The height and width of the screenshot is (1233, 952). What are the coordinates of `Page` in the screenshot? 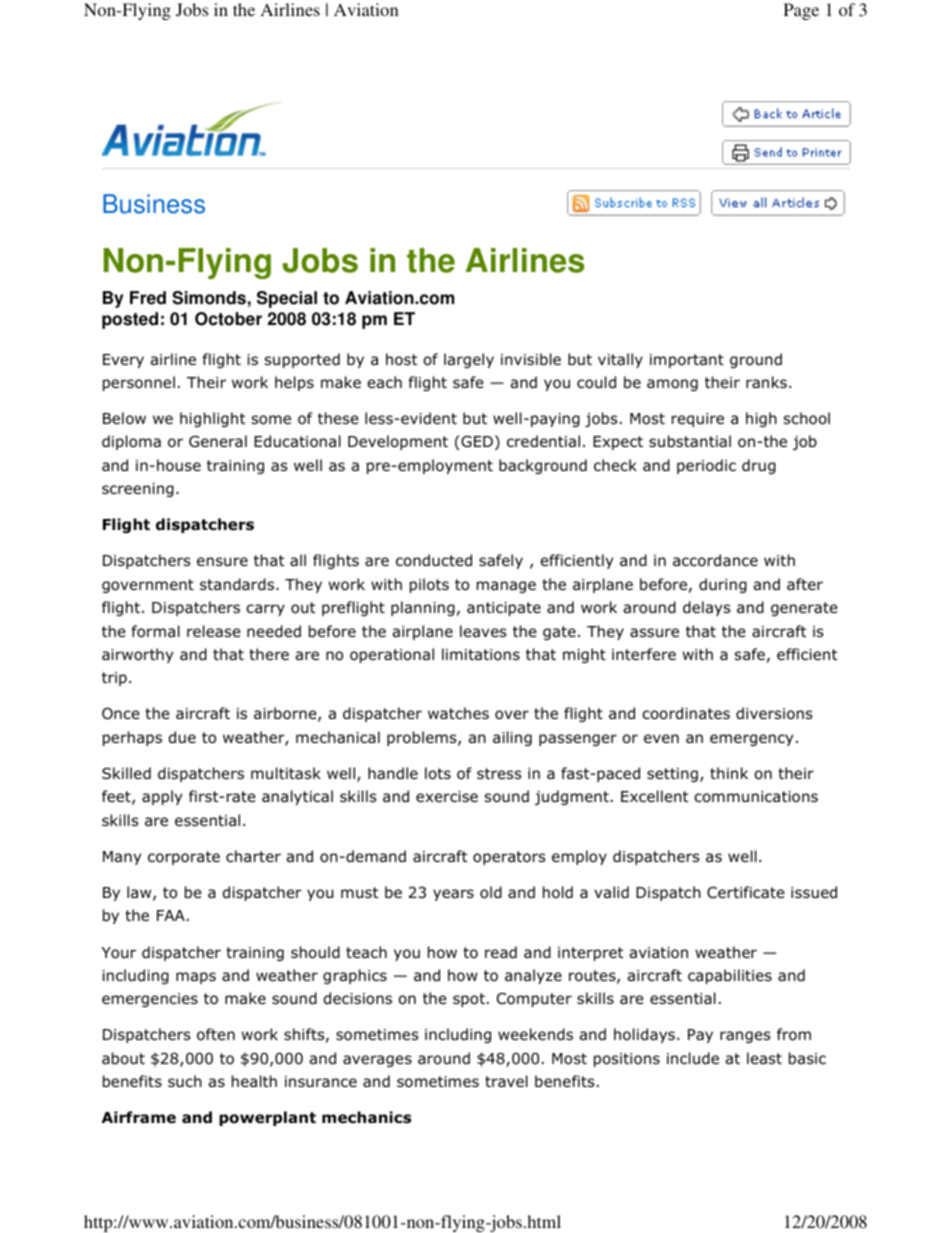 It's located at (801, 11).
